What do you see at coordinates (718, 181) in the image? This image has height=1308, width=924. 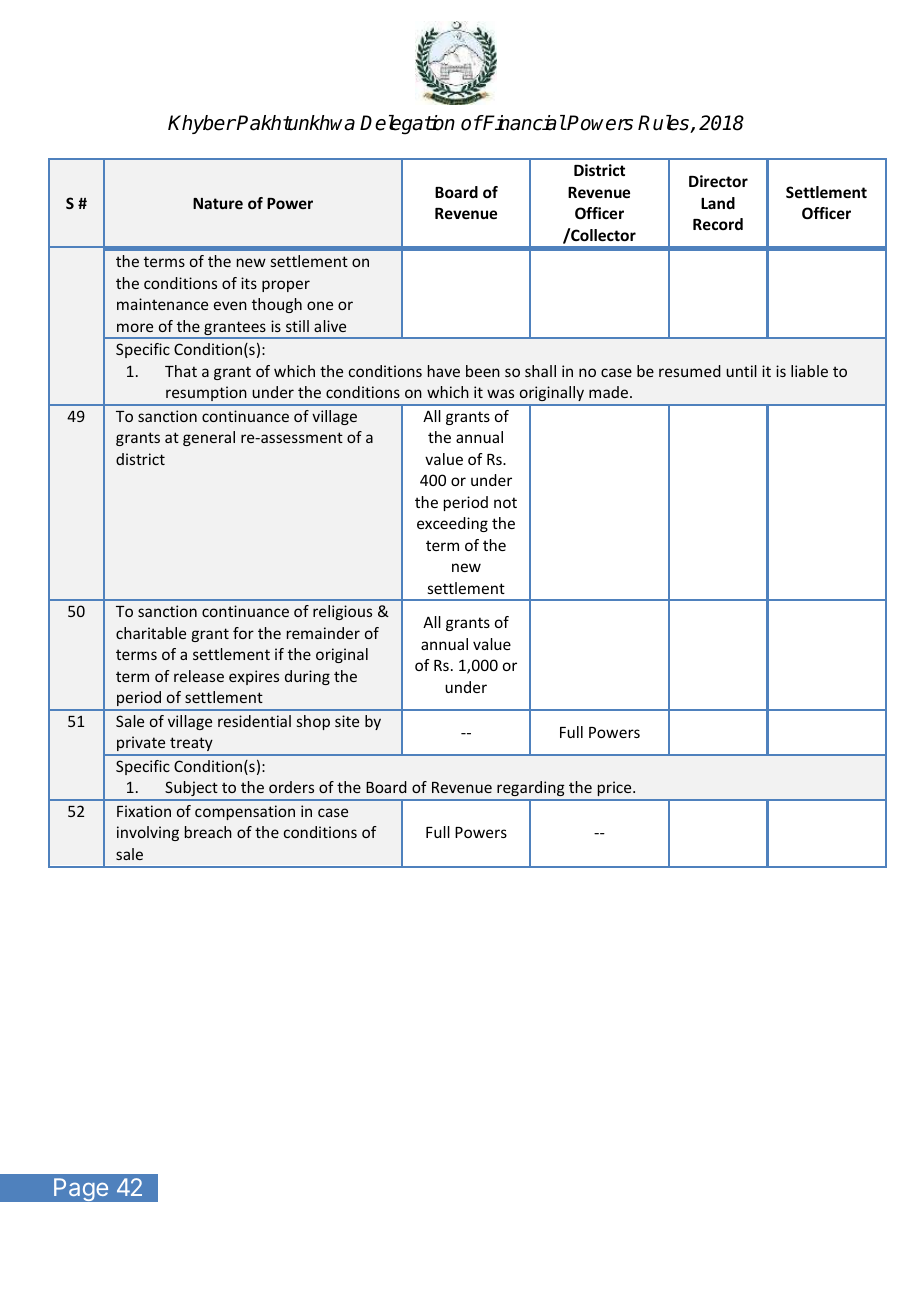 I see `Director` at bounding box center [718, 181].
